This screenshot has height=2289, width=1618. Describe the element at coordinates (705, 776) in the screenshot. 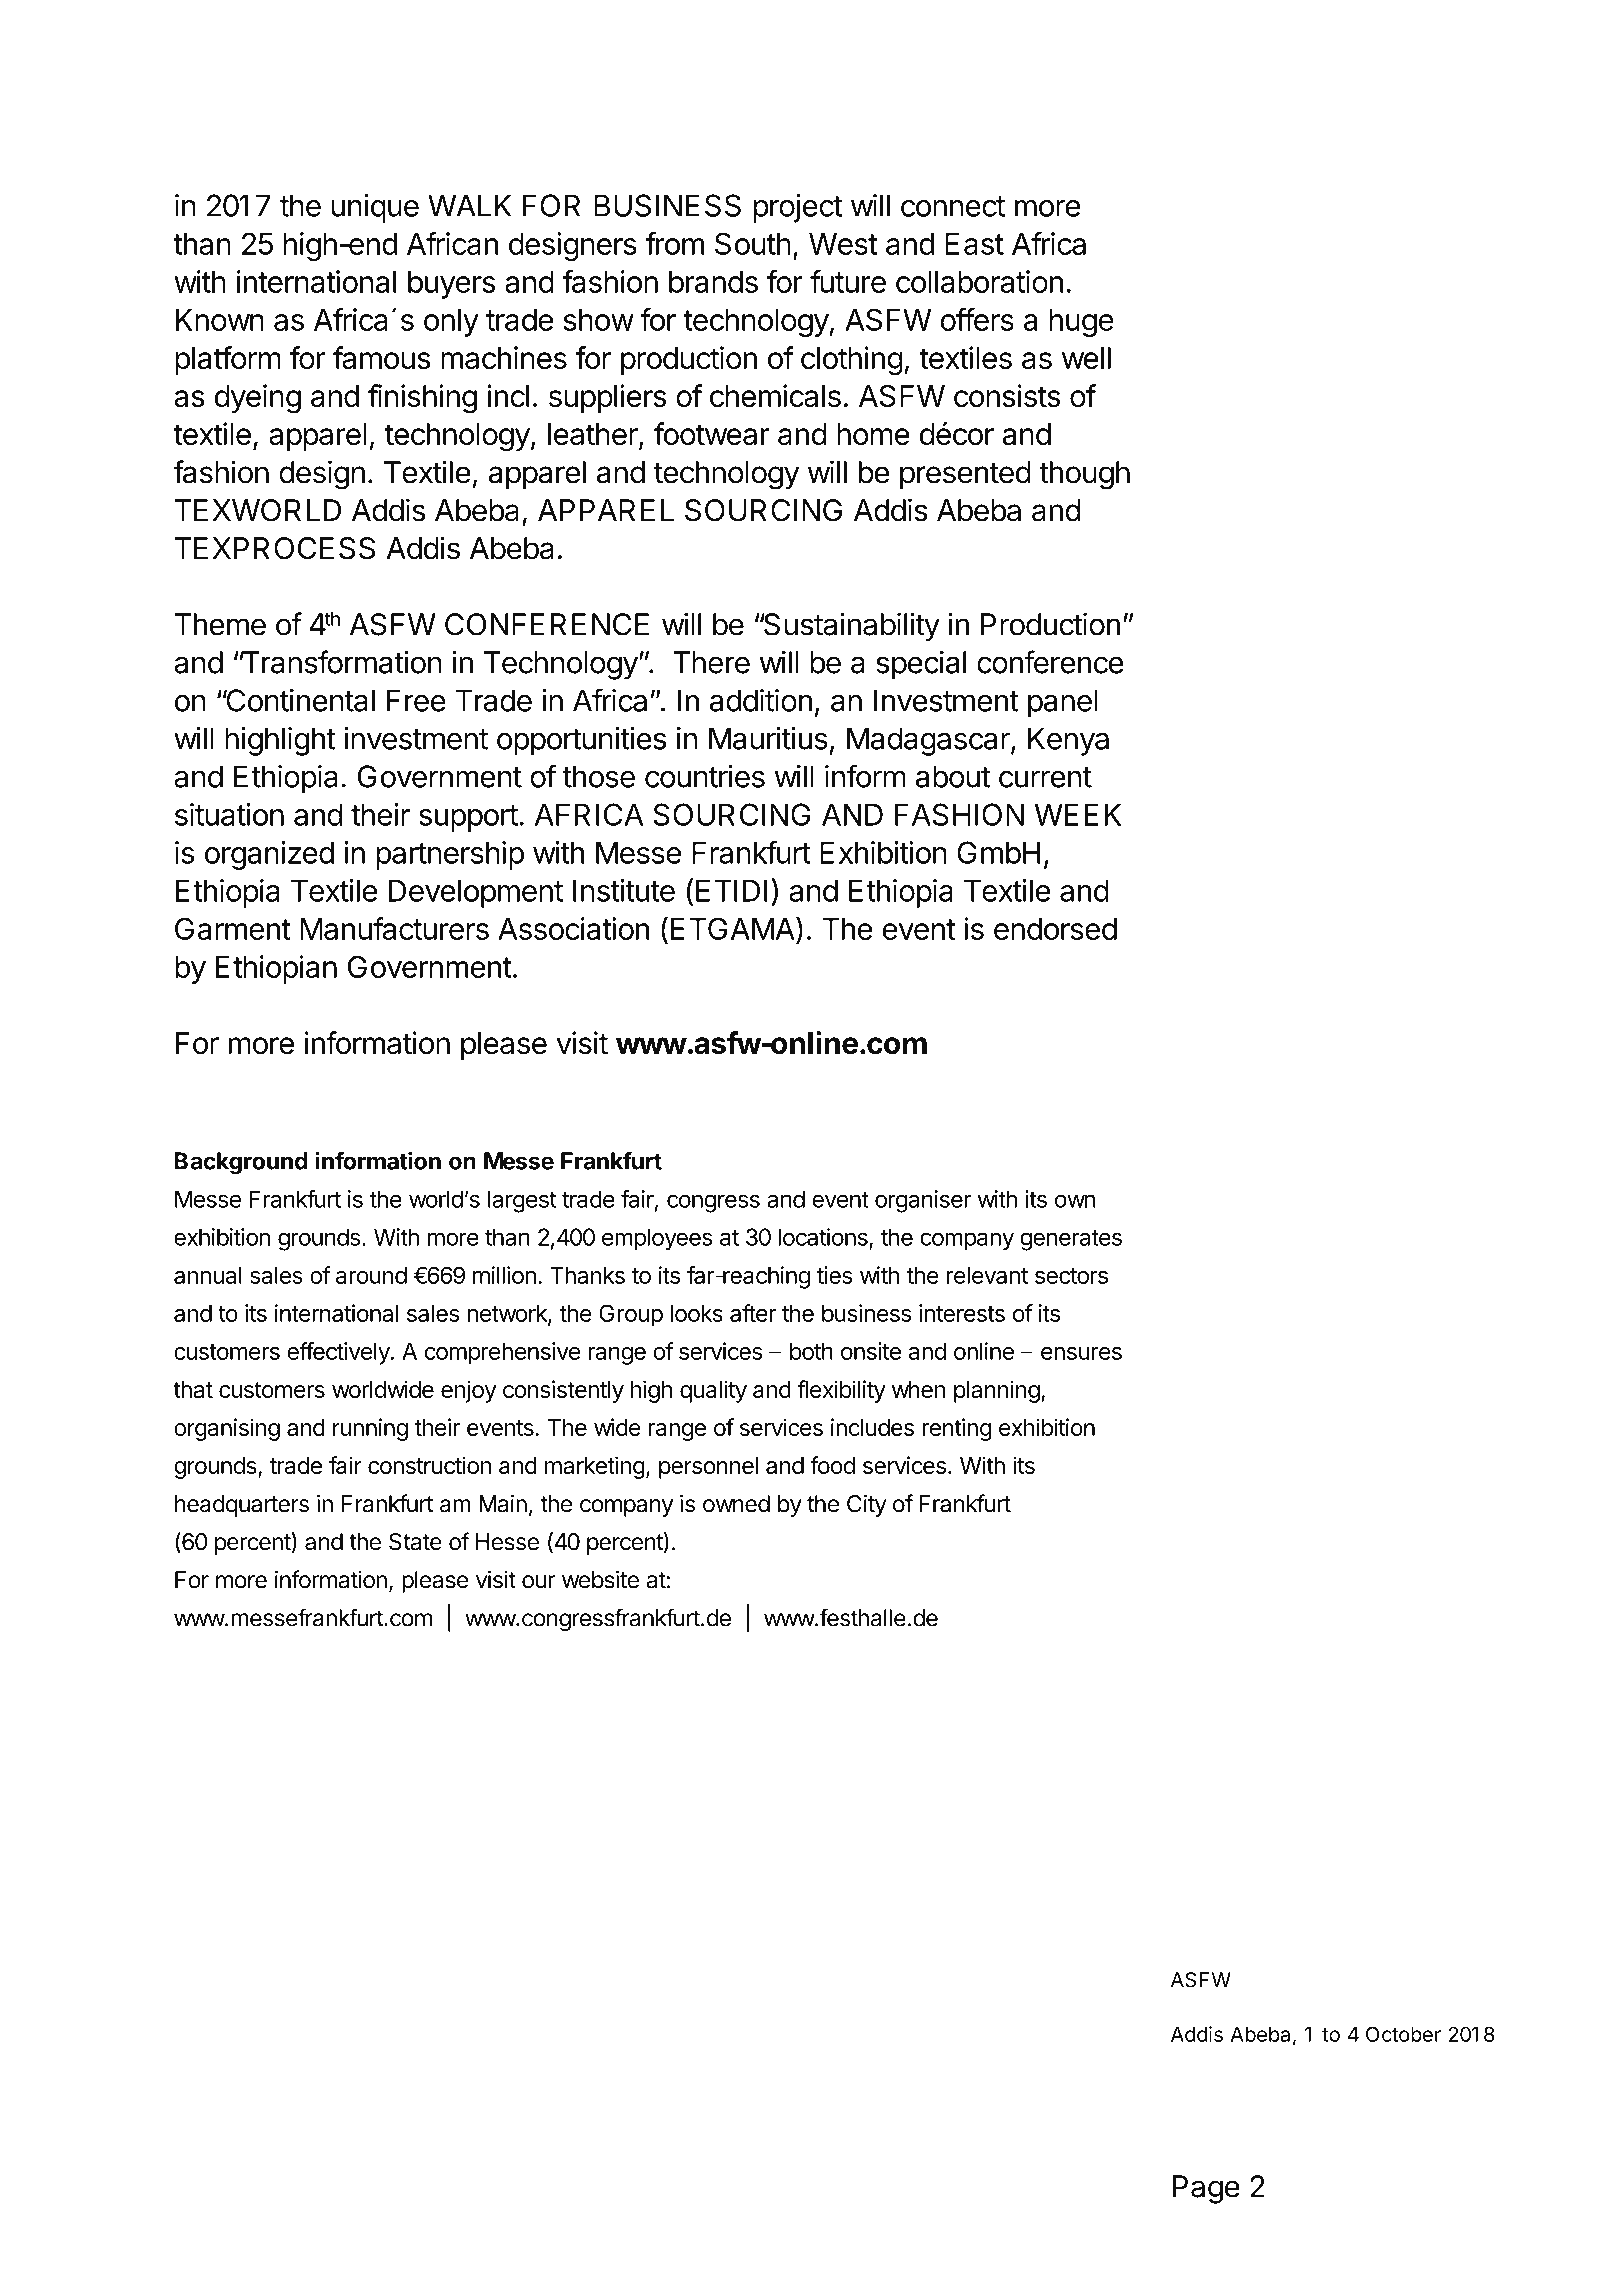

I see `countries` at that location.
